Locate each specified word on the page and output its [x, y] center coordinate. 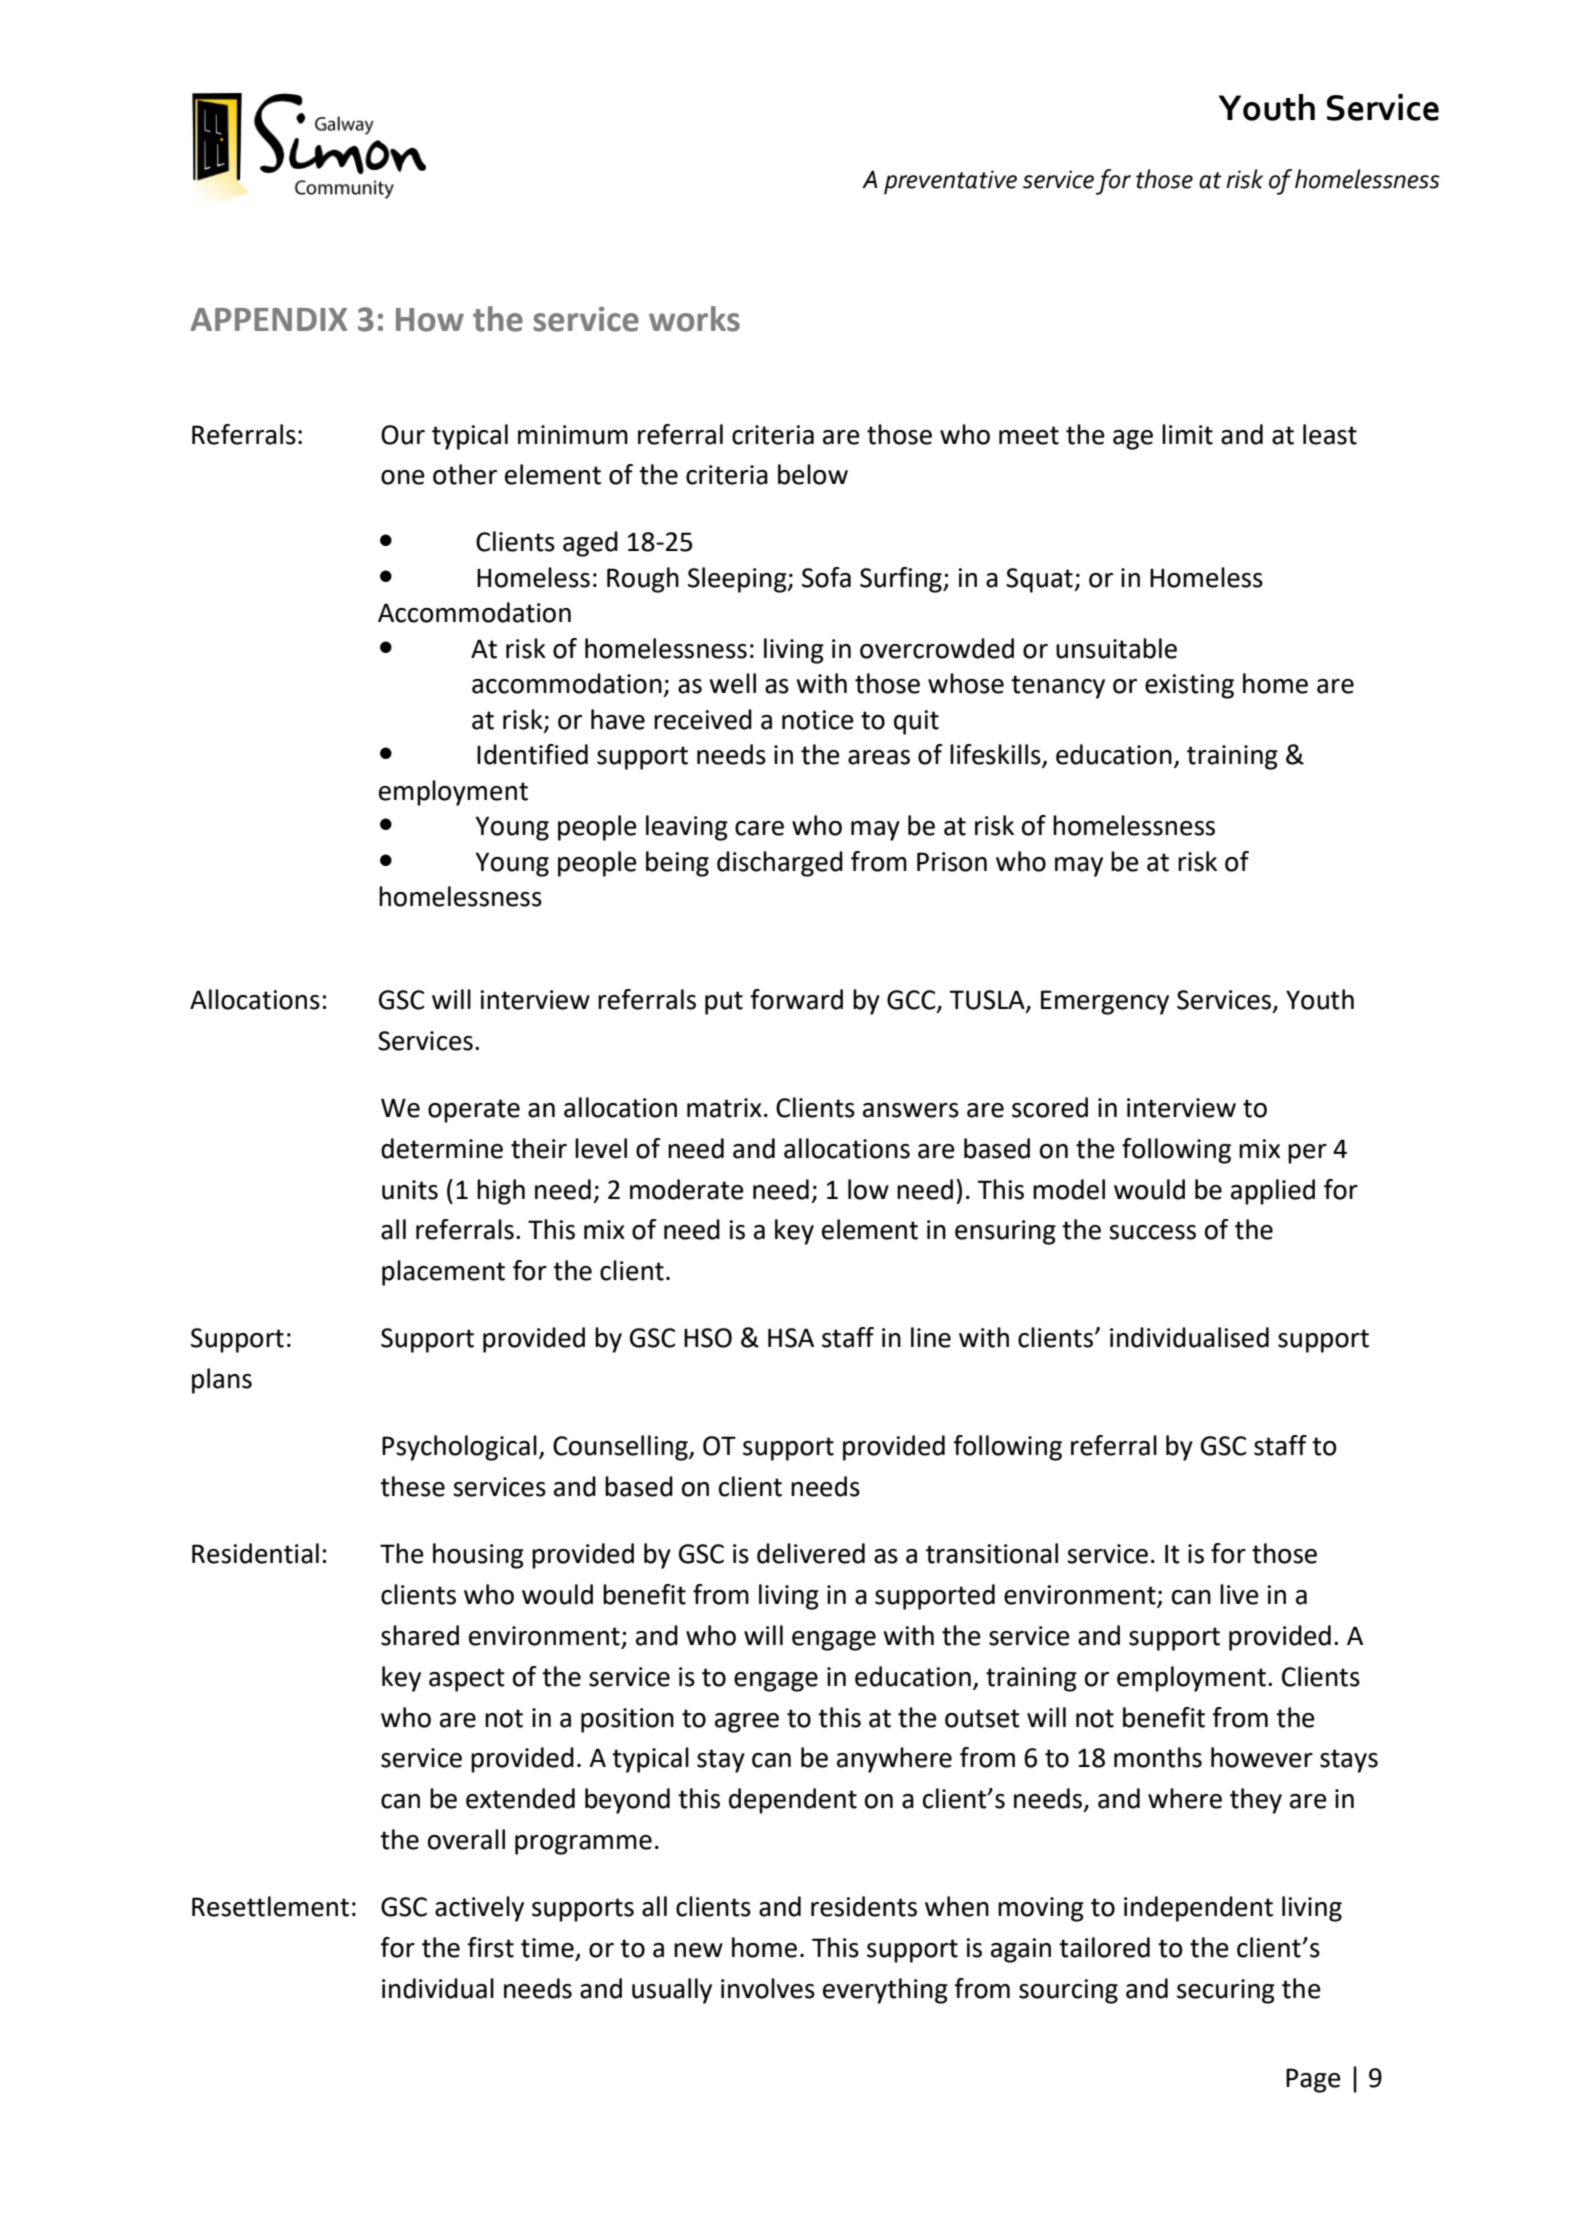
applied [1273, 1192]
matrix [724, 1108]
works [694, 319]
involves [768, 1988]
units [410, 1190]
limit [1187, 434]
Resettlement [270, 1906]
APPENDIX [268, 319]
